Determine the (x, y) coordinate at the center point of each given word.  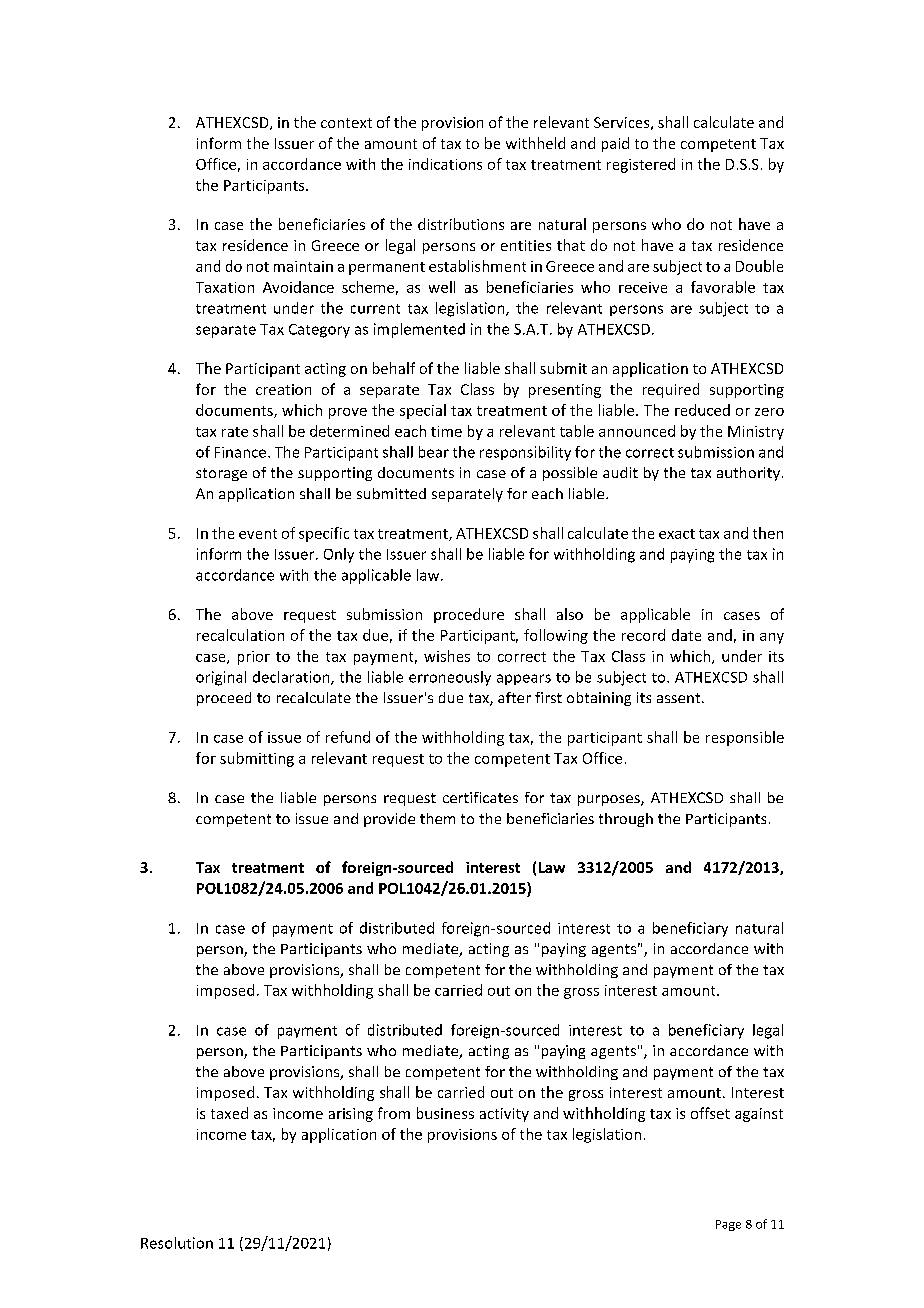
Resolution (177, 1243)
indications (445, 164)
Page (728, 1225)
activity (504, 1115)
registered (641, 165)
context (346, 123)
